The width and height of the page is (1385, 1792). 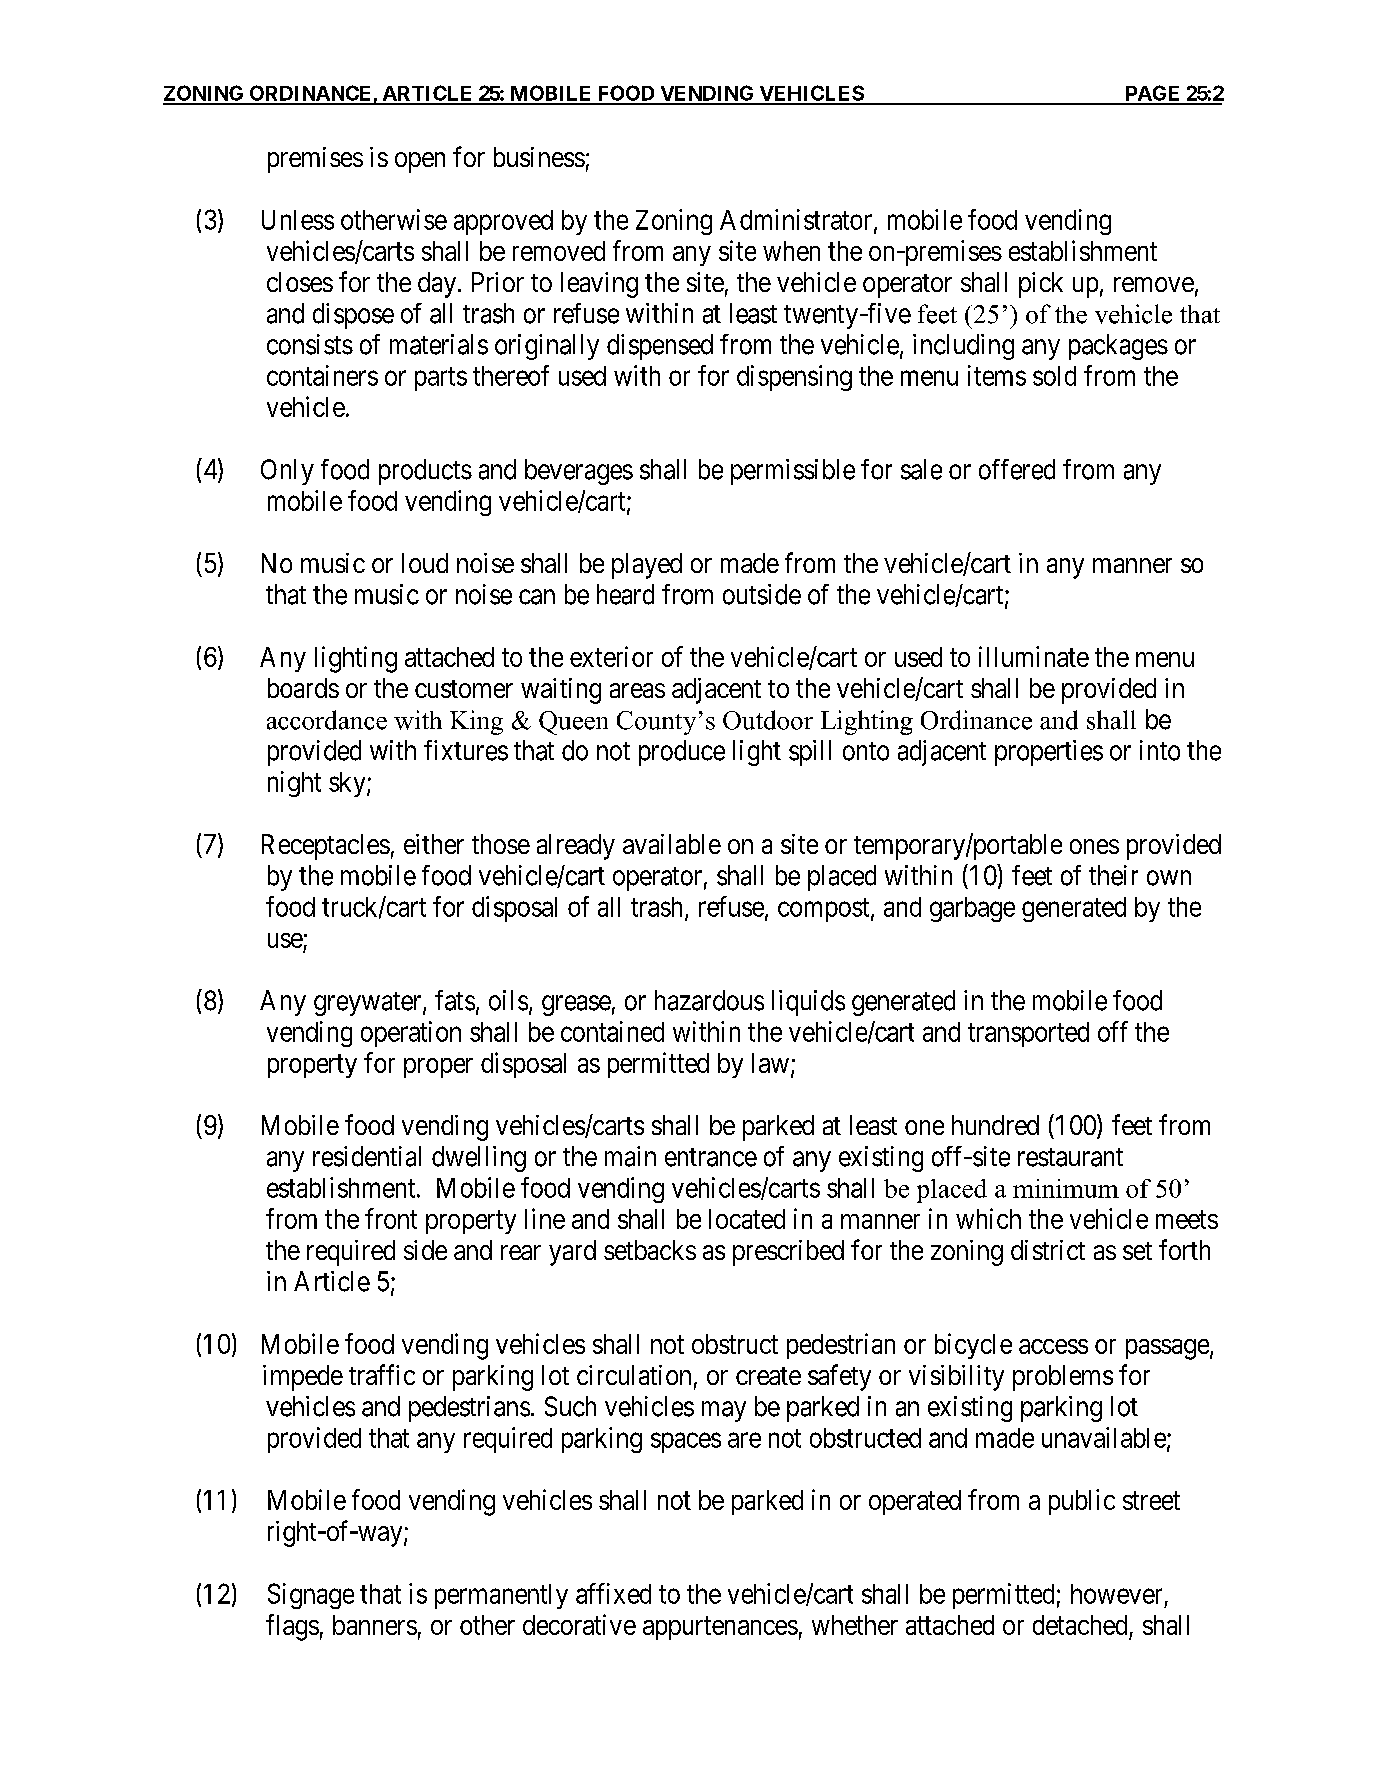 I want to click on their, so click(x=1113, y=875).
